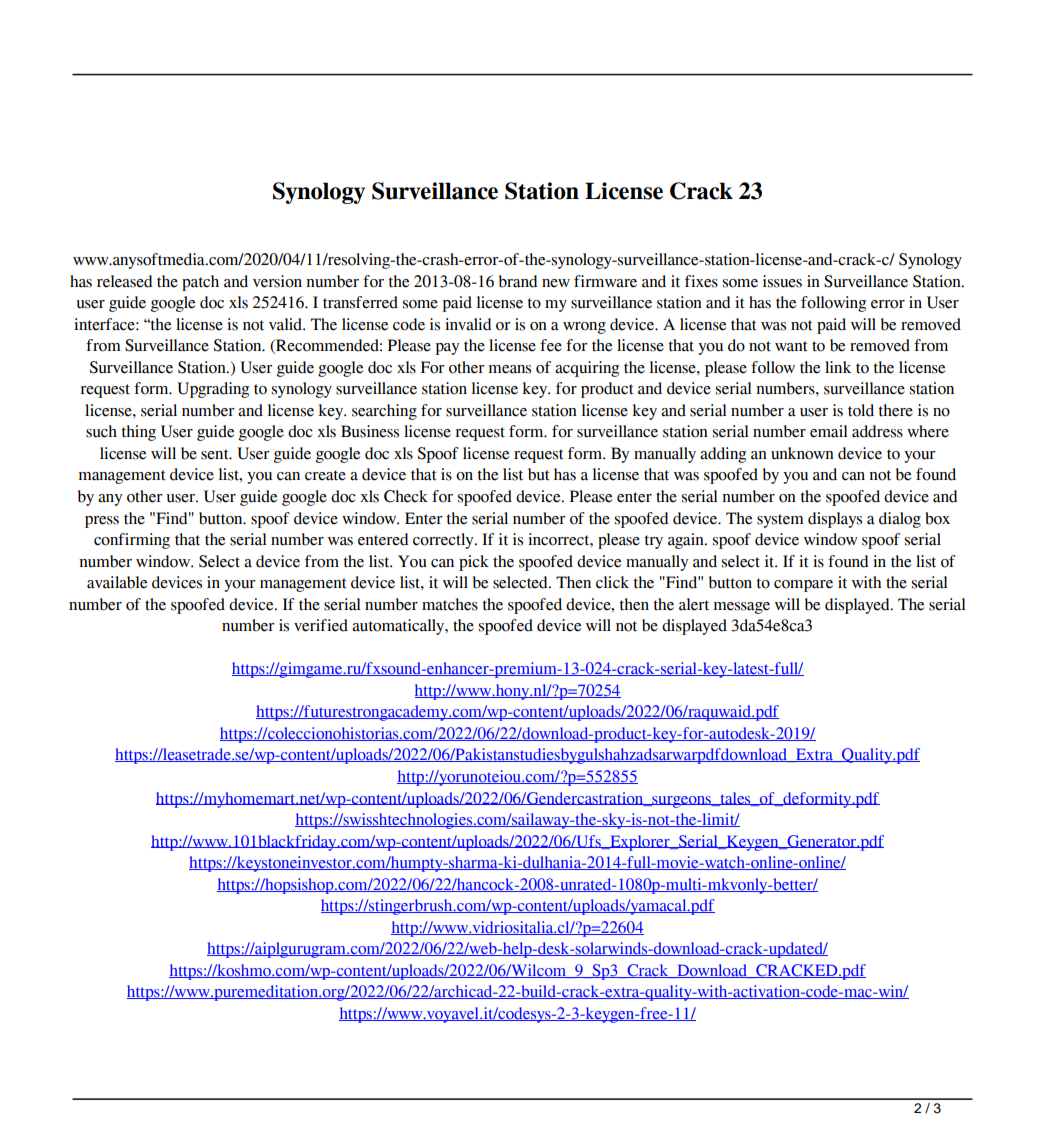  Describe the element at coordinates (835, 520) in the document. I see `displays` at that location.
